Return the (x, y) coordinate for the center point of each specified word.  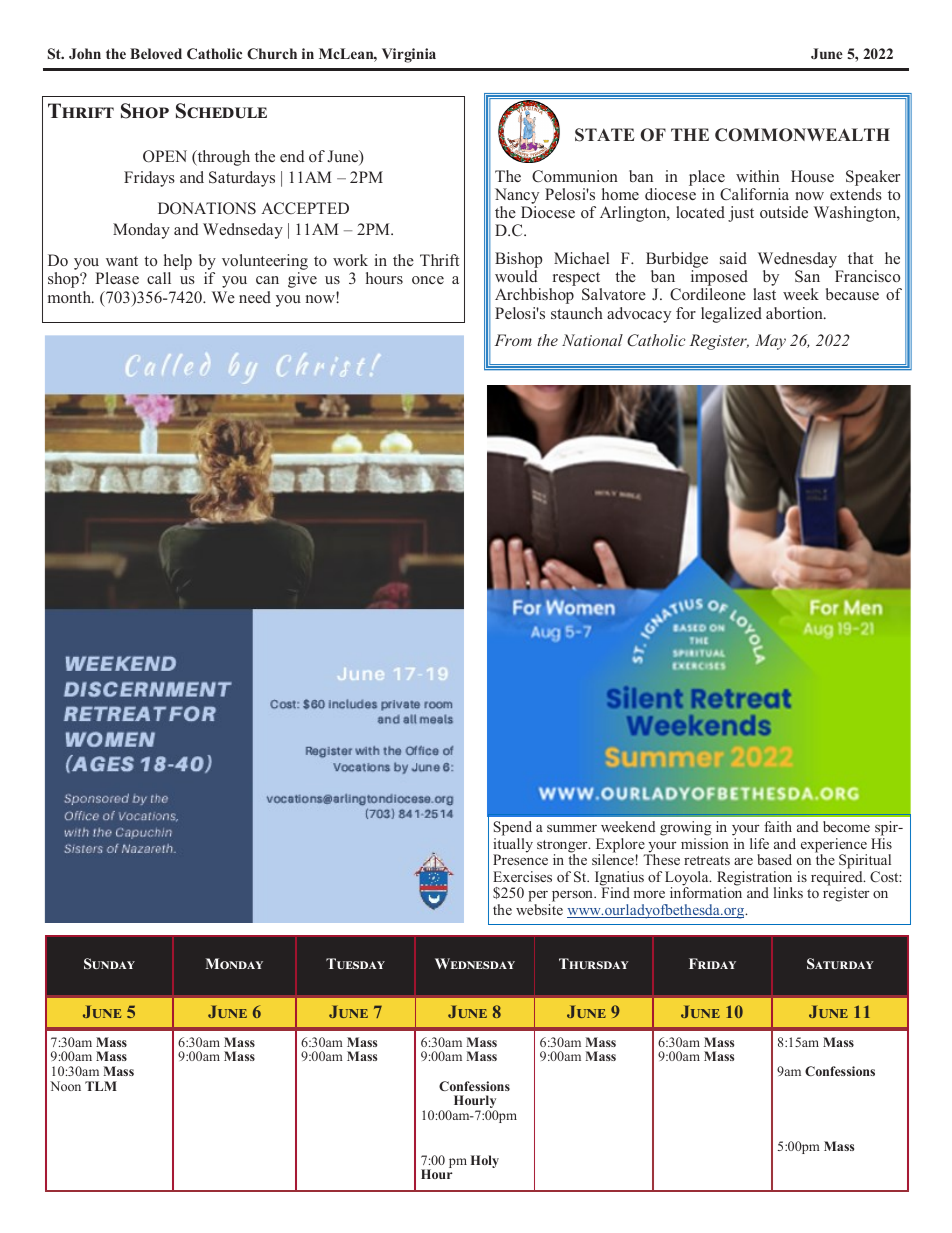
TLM (101, 1086)
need (255, 297)
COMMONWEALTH (802, 135)
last (764, 294)
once (428, 280)
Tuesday (355, 963)
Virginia (409, 55)
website (539, 909)
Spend (513, 828)
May (770, 342)
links (788, 892)
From (513, 340)
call (159, 278)
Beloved (156, 53)
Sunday (109, 963)
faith (778, 826)
